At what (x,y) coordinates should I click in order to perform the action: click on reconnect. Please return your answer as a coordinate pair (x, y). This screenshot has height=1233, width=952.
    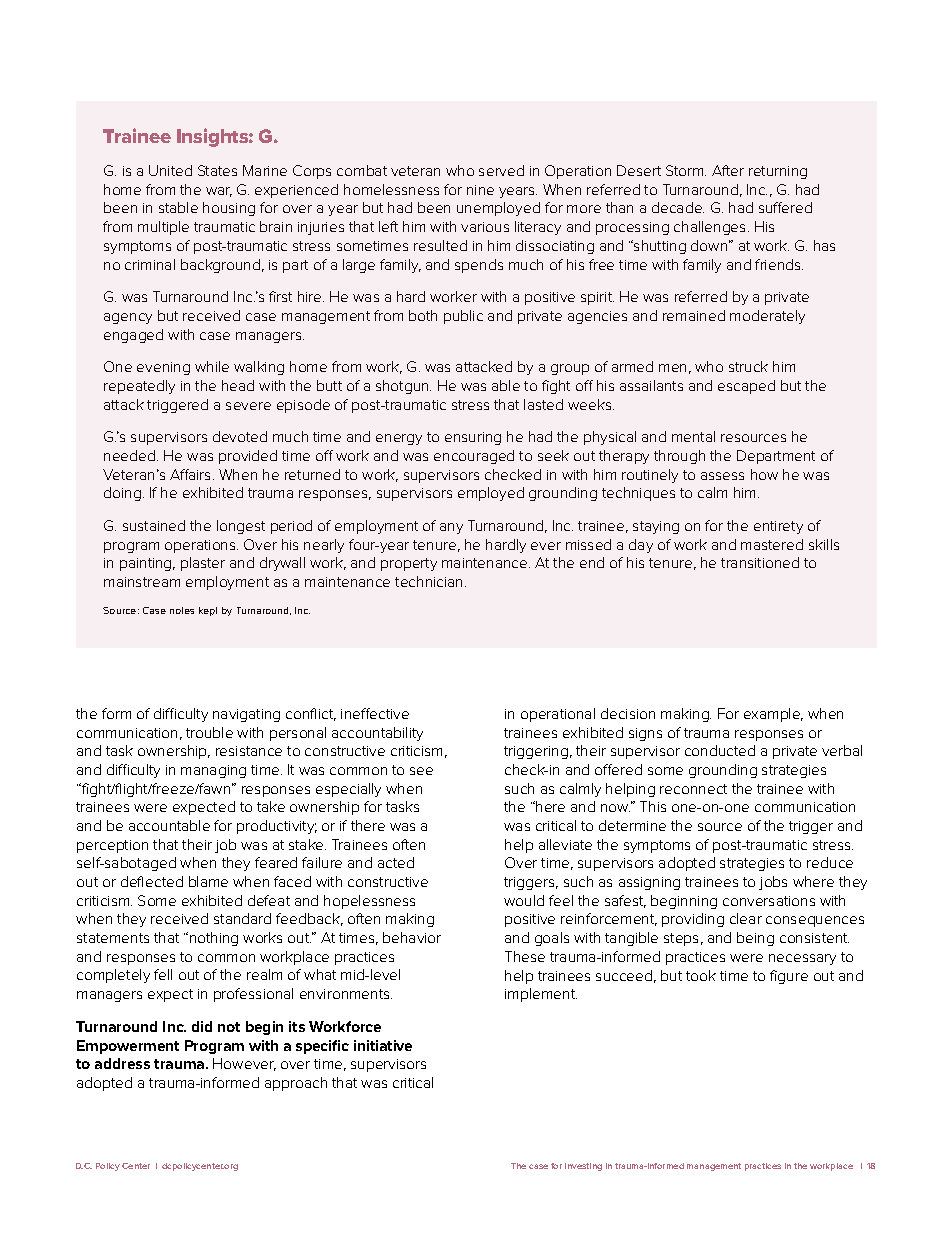
    Looking at the image, I should click on (693, 789).
